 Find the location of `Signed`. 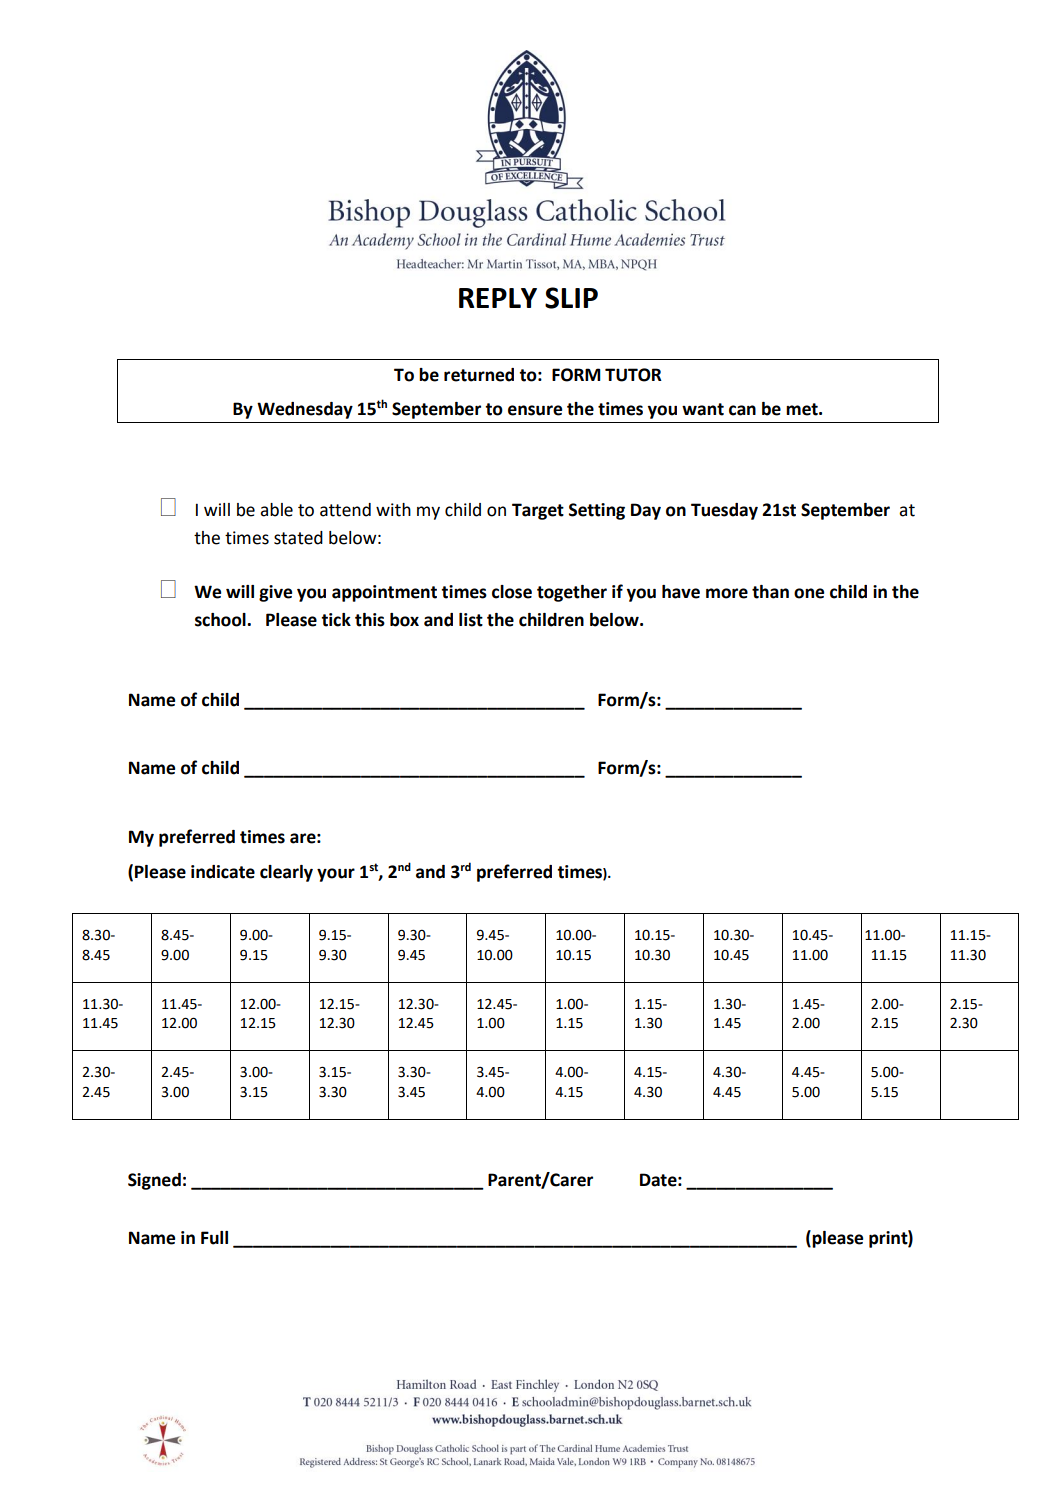

Signed is located at coordinates (154, 1181).
